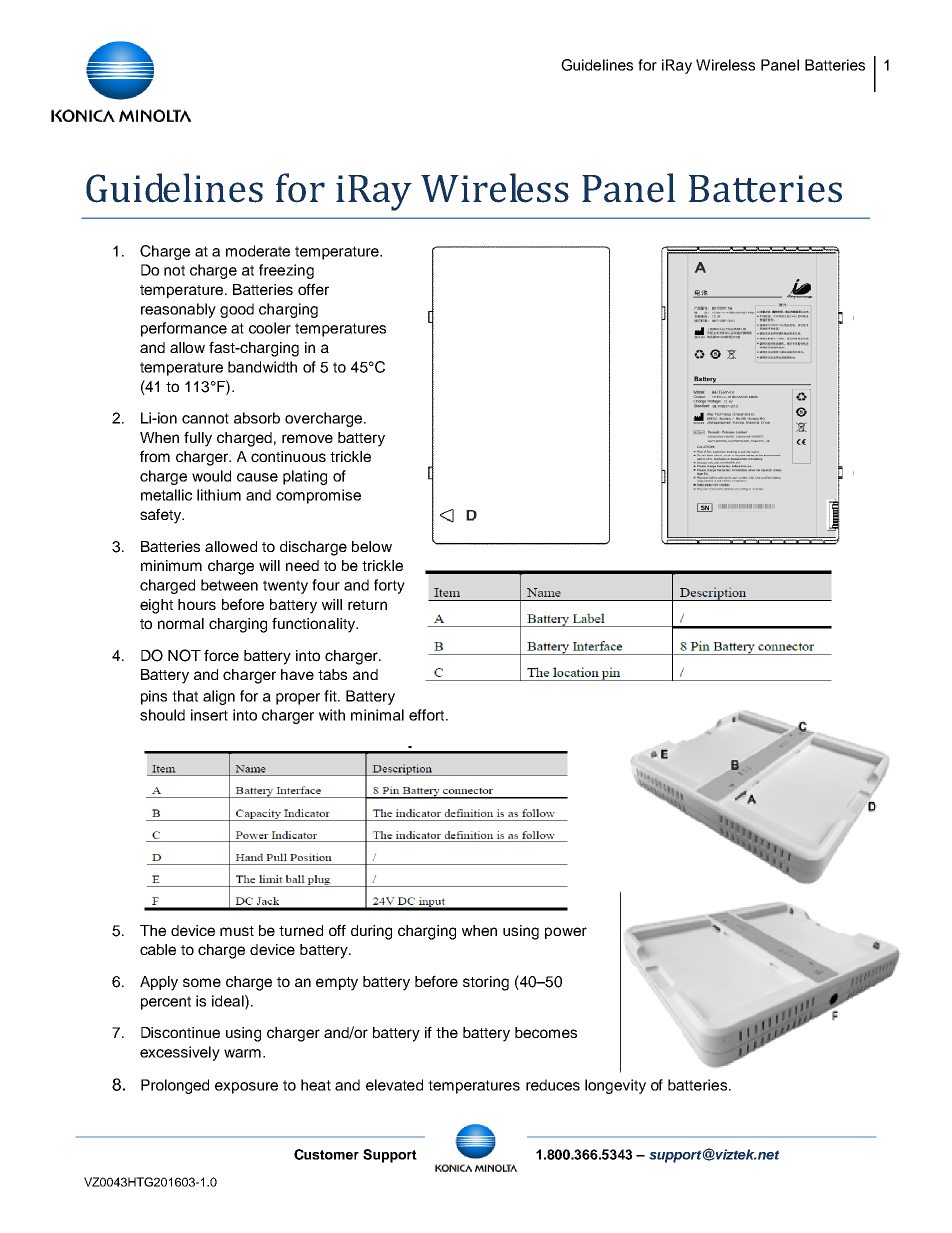 The height and width of the screenshot is (1233, 952). Describe the element at coordinates (286, 271) in the screenshot. I see `freezing` at that location.
